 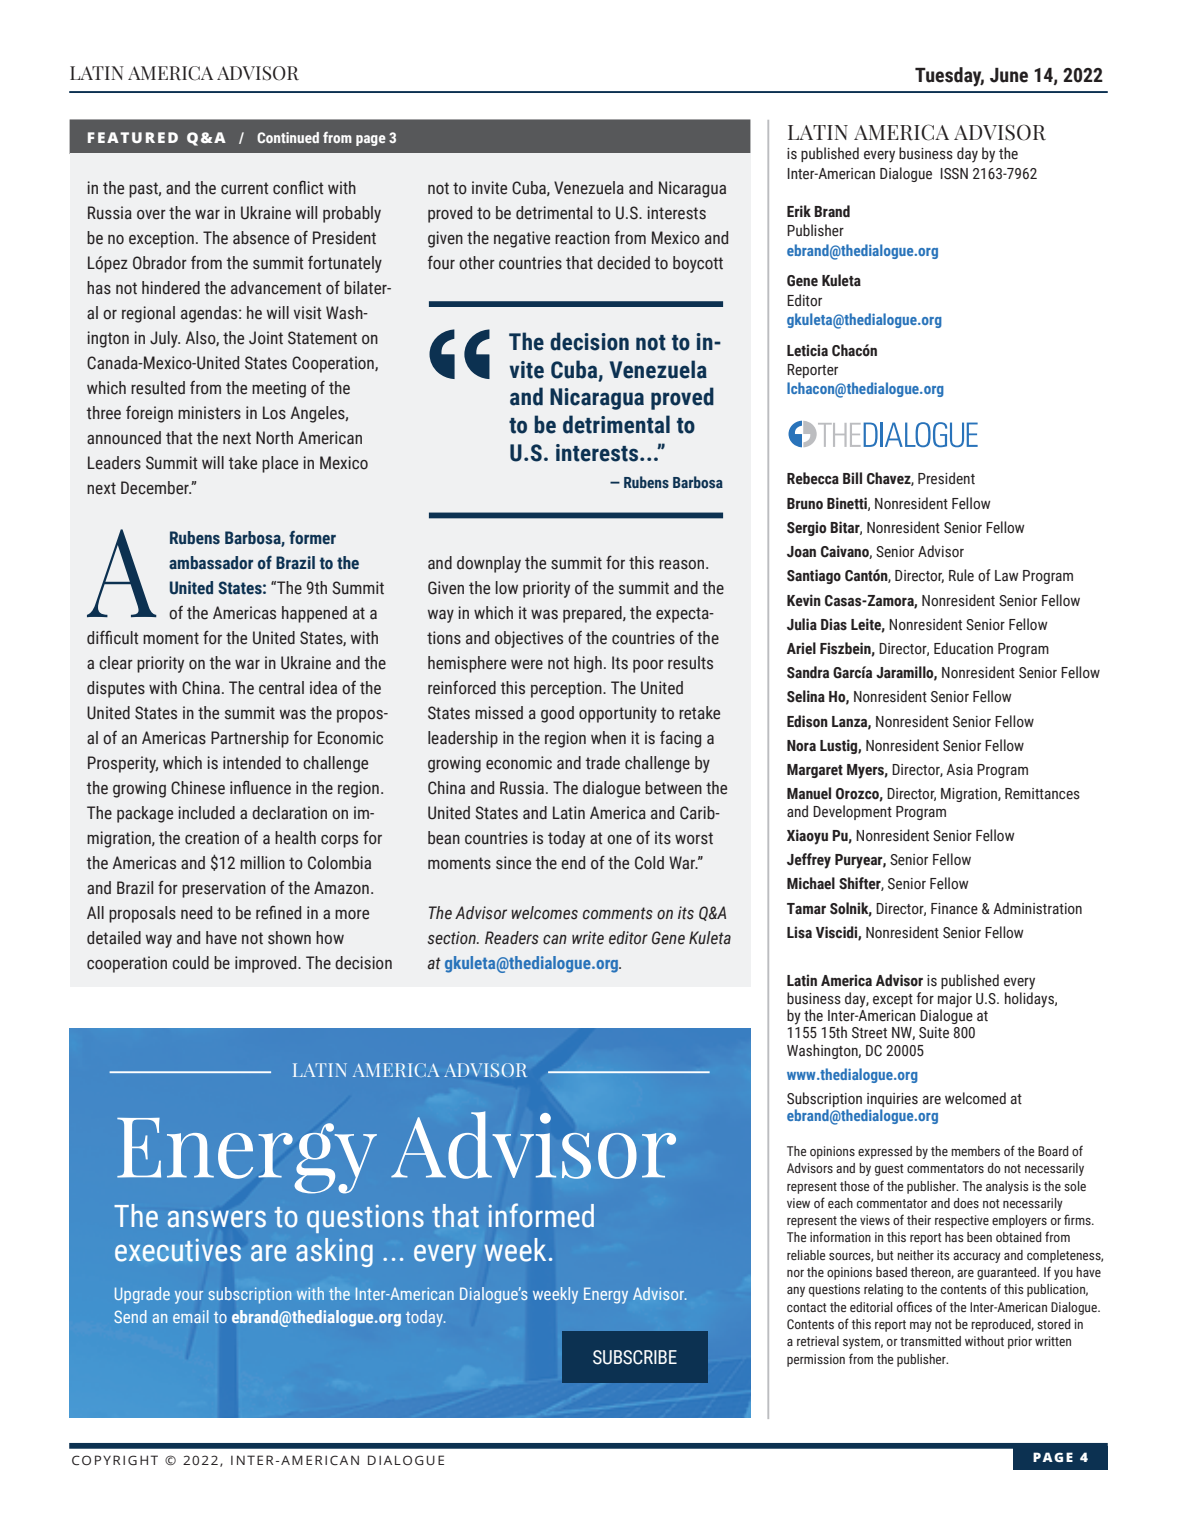 What do you see at coordinates (288, 137) in the page?
I see `Continued` at bounding box center [288, 137].
